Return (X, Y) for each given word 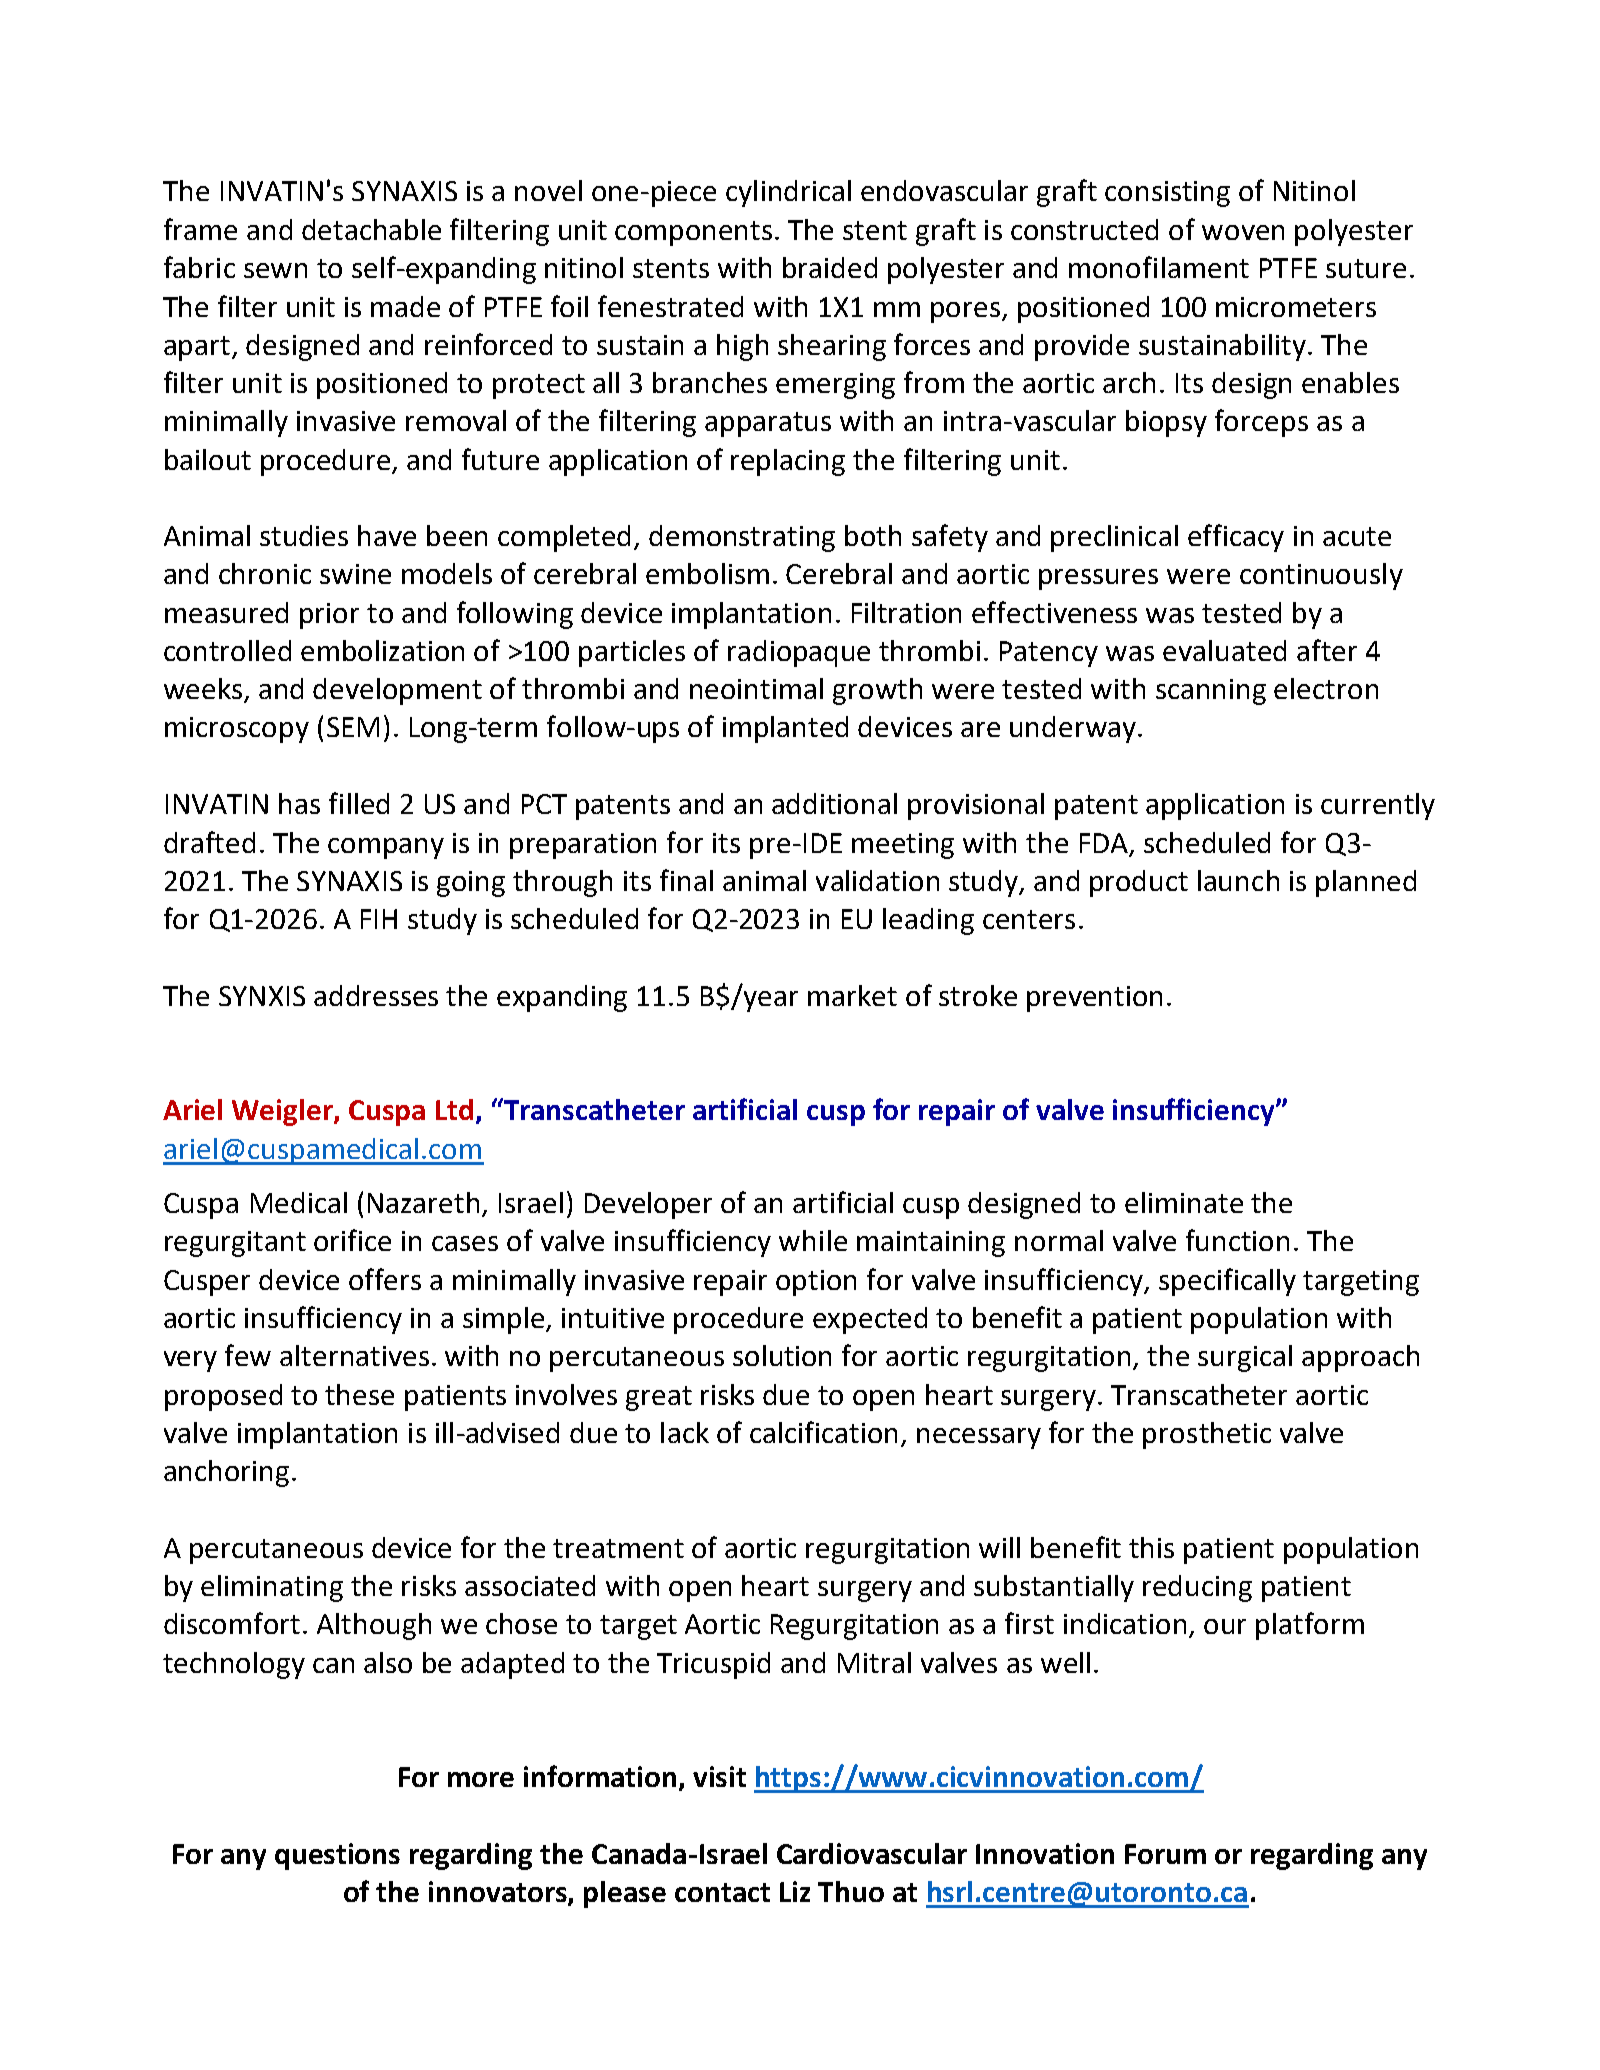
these (359, 1394)
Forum (1165, 1854)
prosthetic (1207, 1435)
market (852, 995)
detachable (371, 229)
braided (830, 267)
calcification (823, 1432)
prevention (1094, 999)
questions (337, 1856)
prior (329, 616)
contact (722, 1892)
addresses (376, 995)
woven (1243, 232)
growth (877, 691)
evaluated (1224, 650)
